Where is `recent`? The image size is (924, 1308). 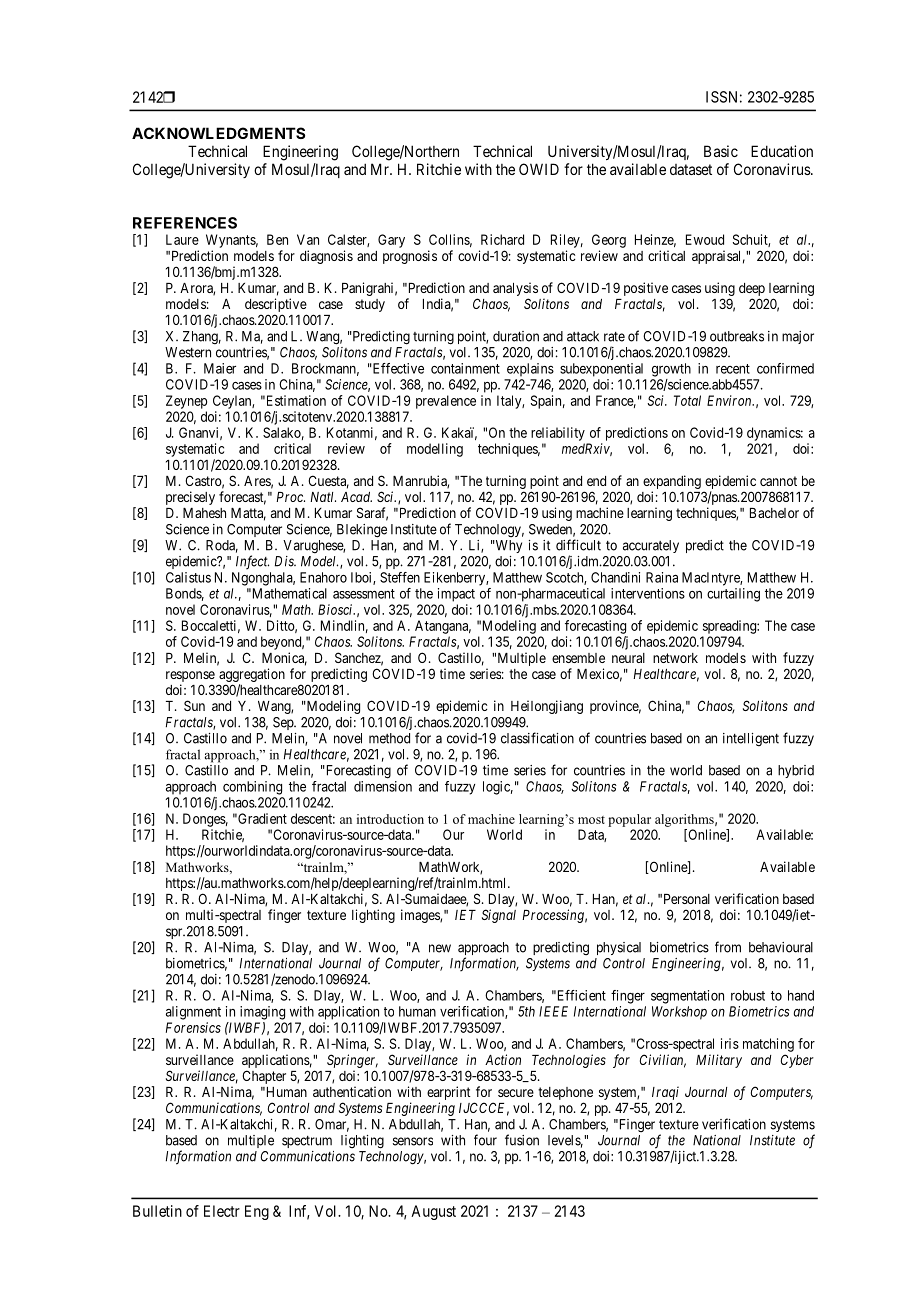 recent is located at coordinates (733, 369).
